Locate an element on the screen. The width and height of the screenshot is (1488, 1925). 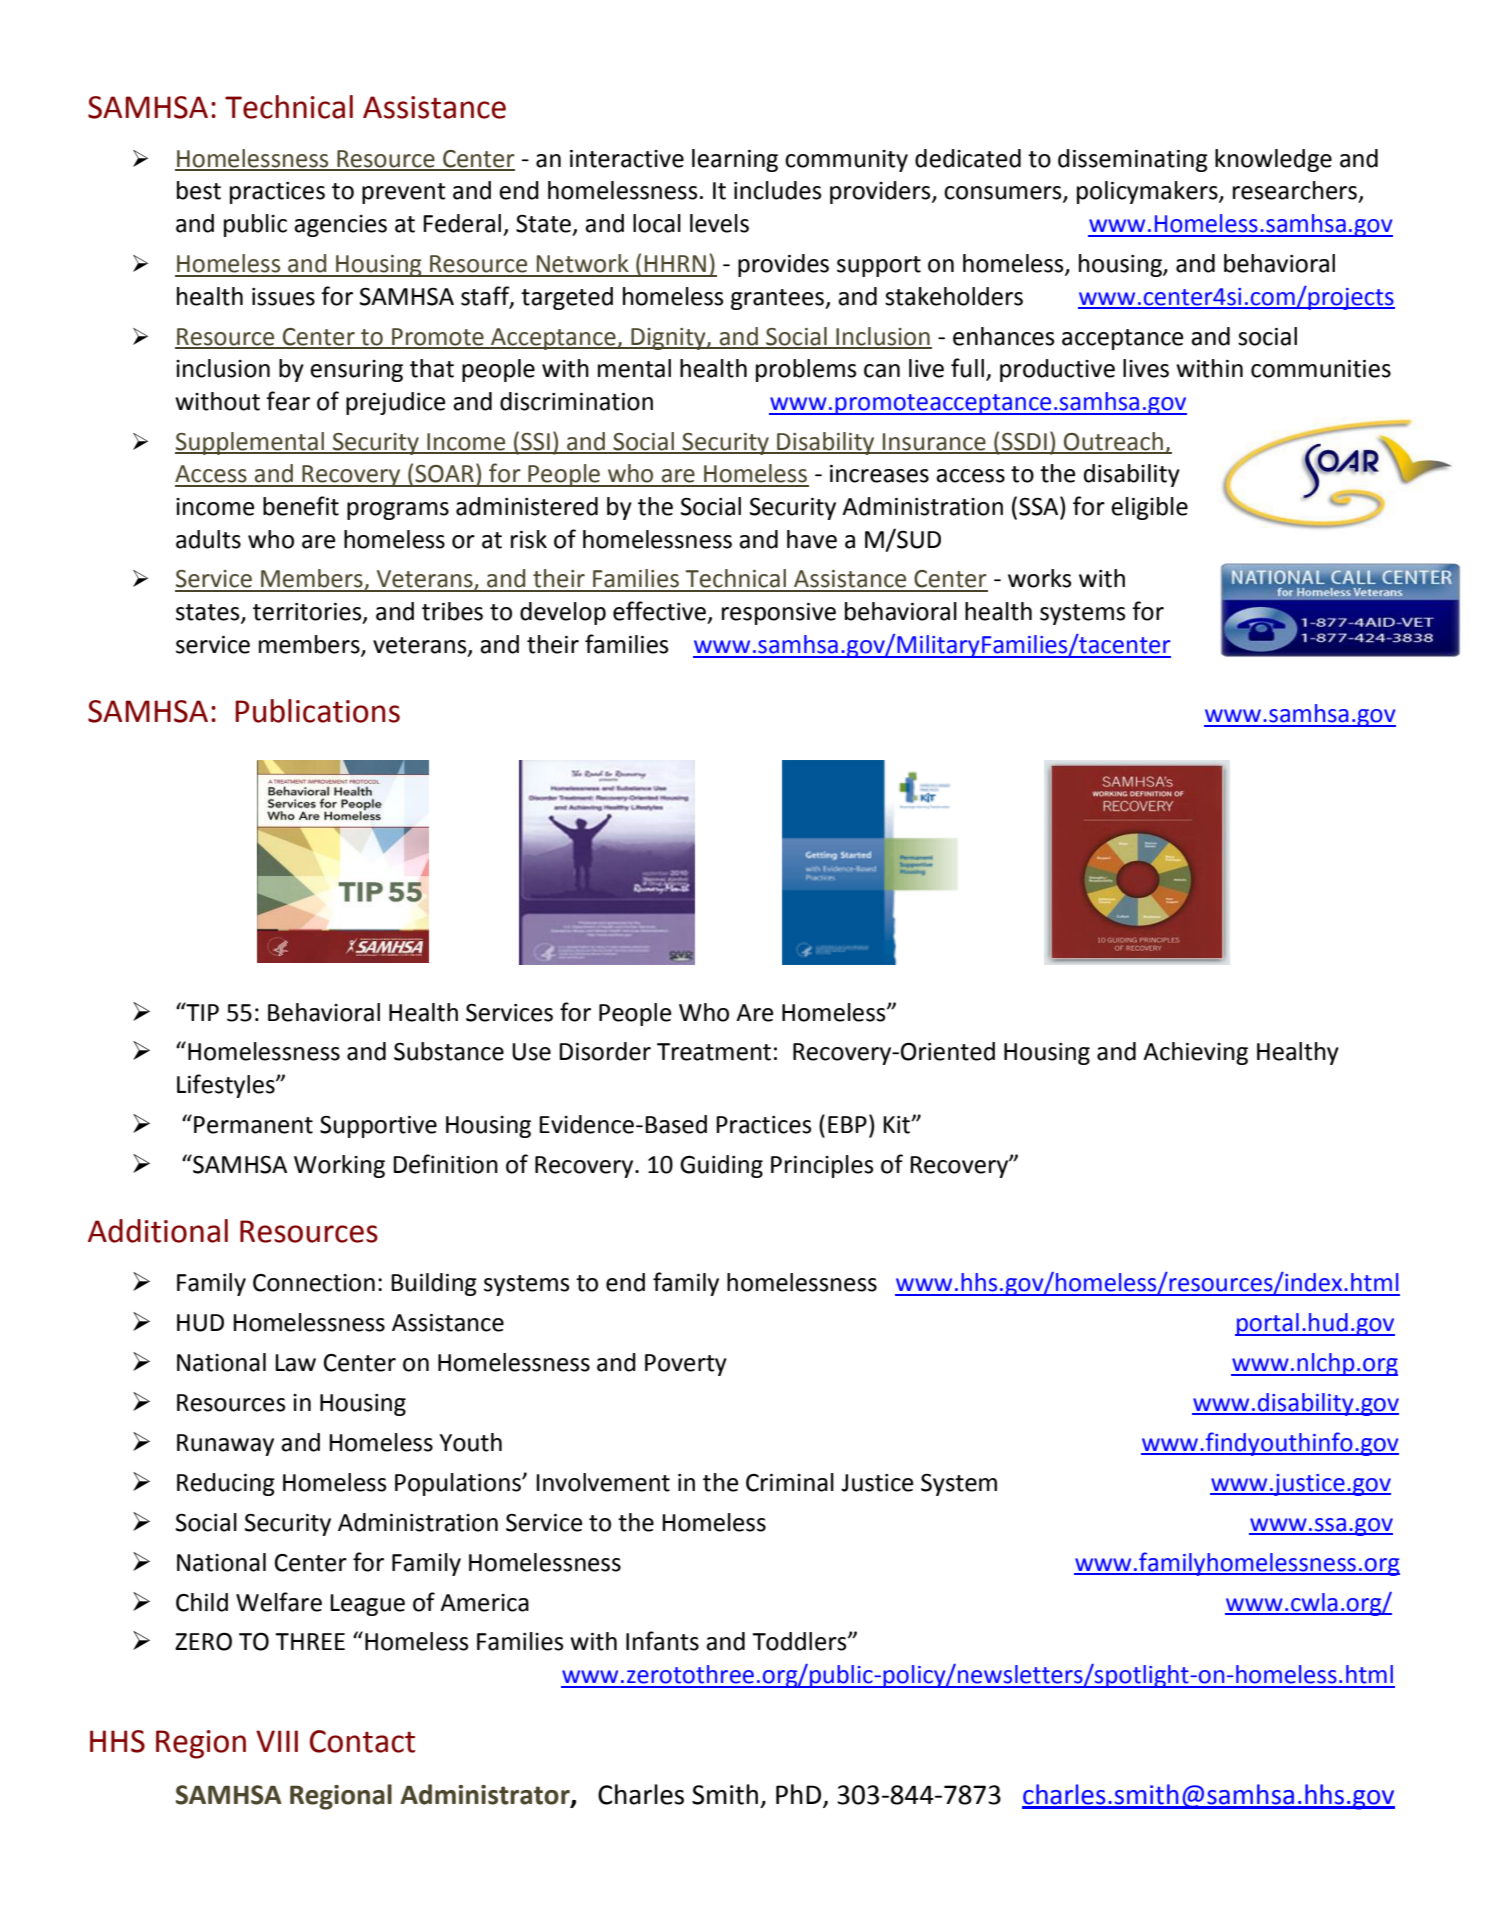
Treatment is located at coordinates (714, 1052).
